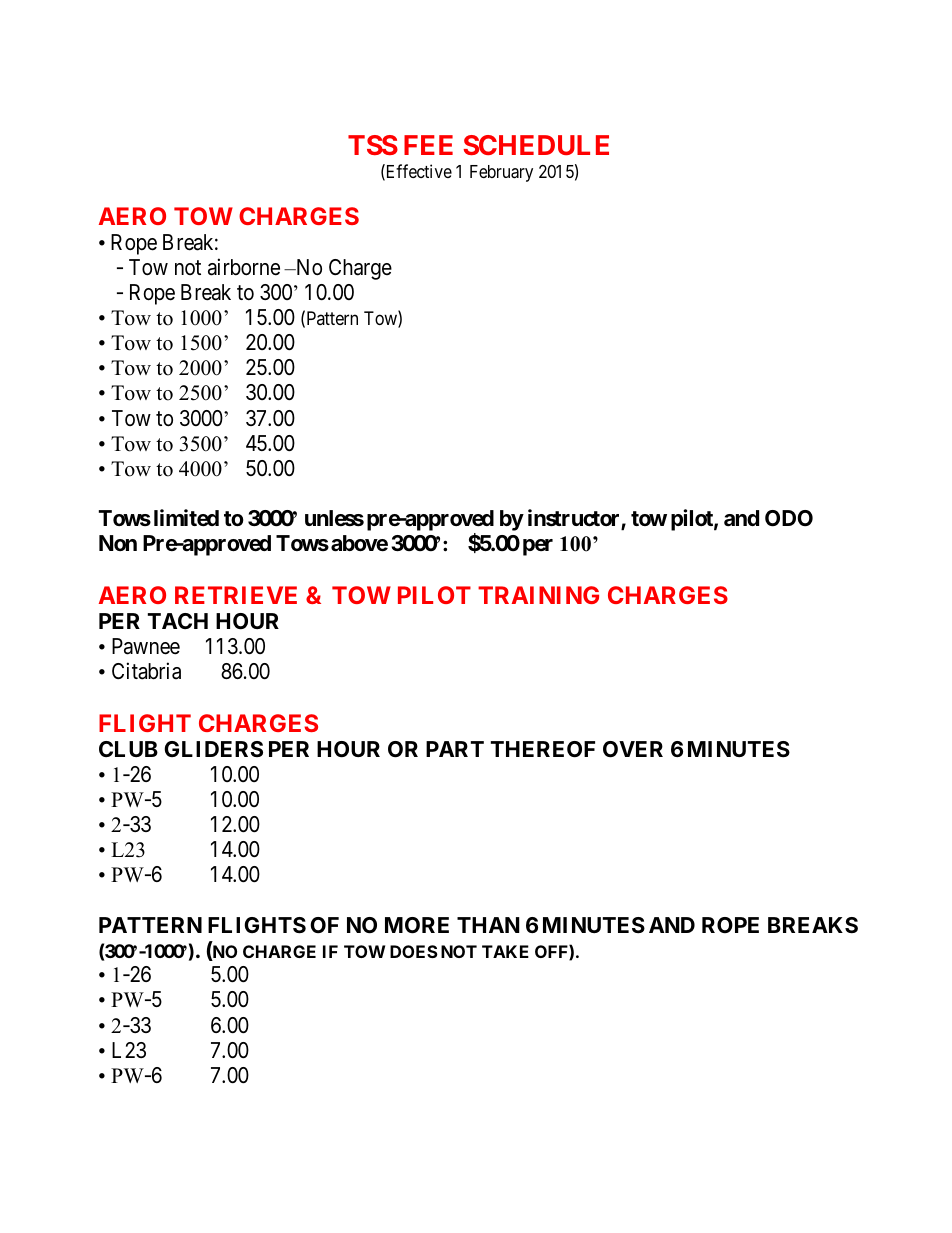 The height and width of the screenshot is (1233, 952). I want to click on OVER, so click(633, 749).
